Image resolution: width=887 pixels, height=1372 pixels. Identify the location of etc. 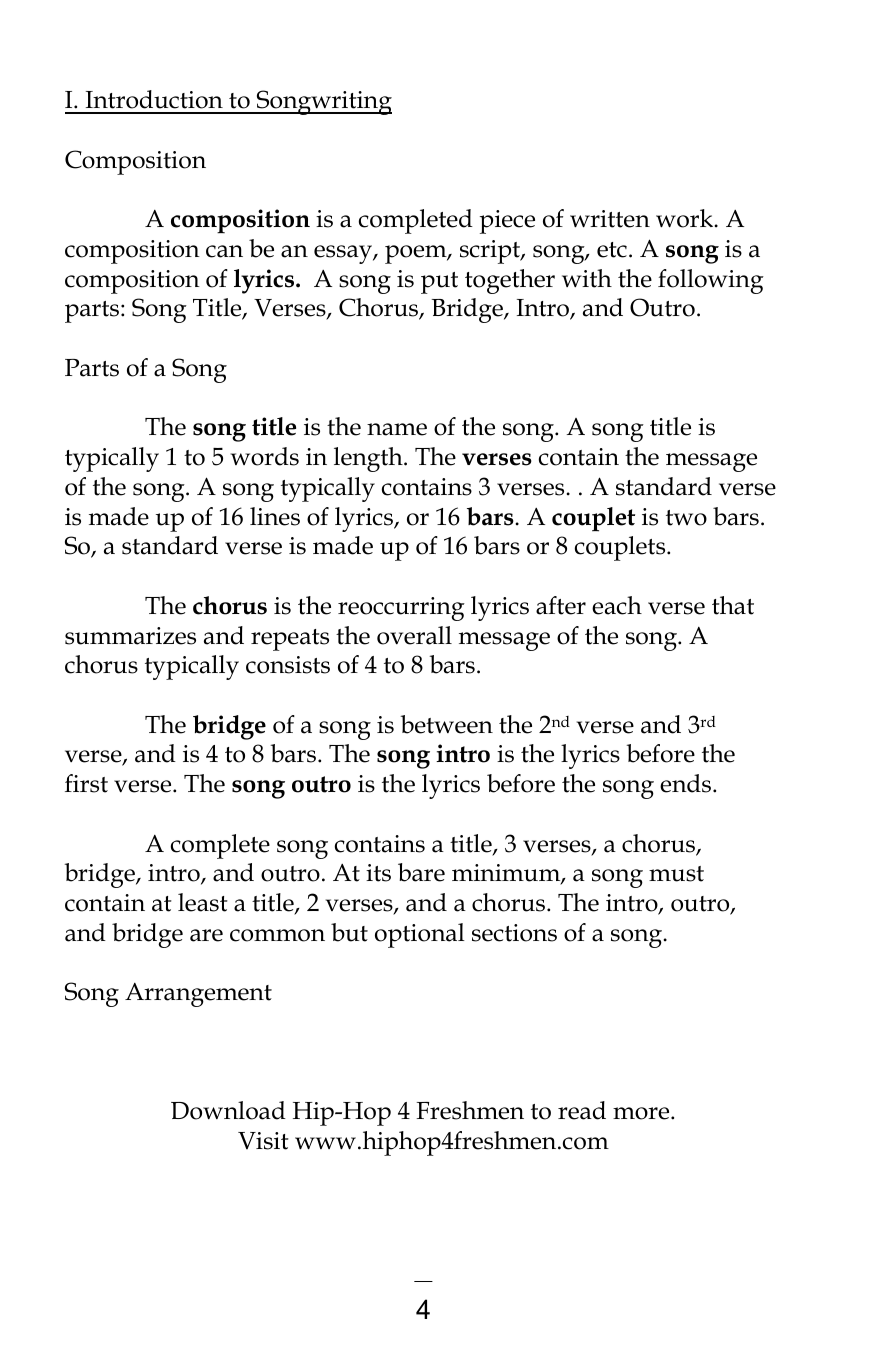
(612, 250).
